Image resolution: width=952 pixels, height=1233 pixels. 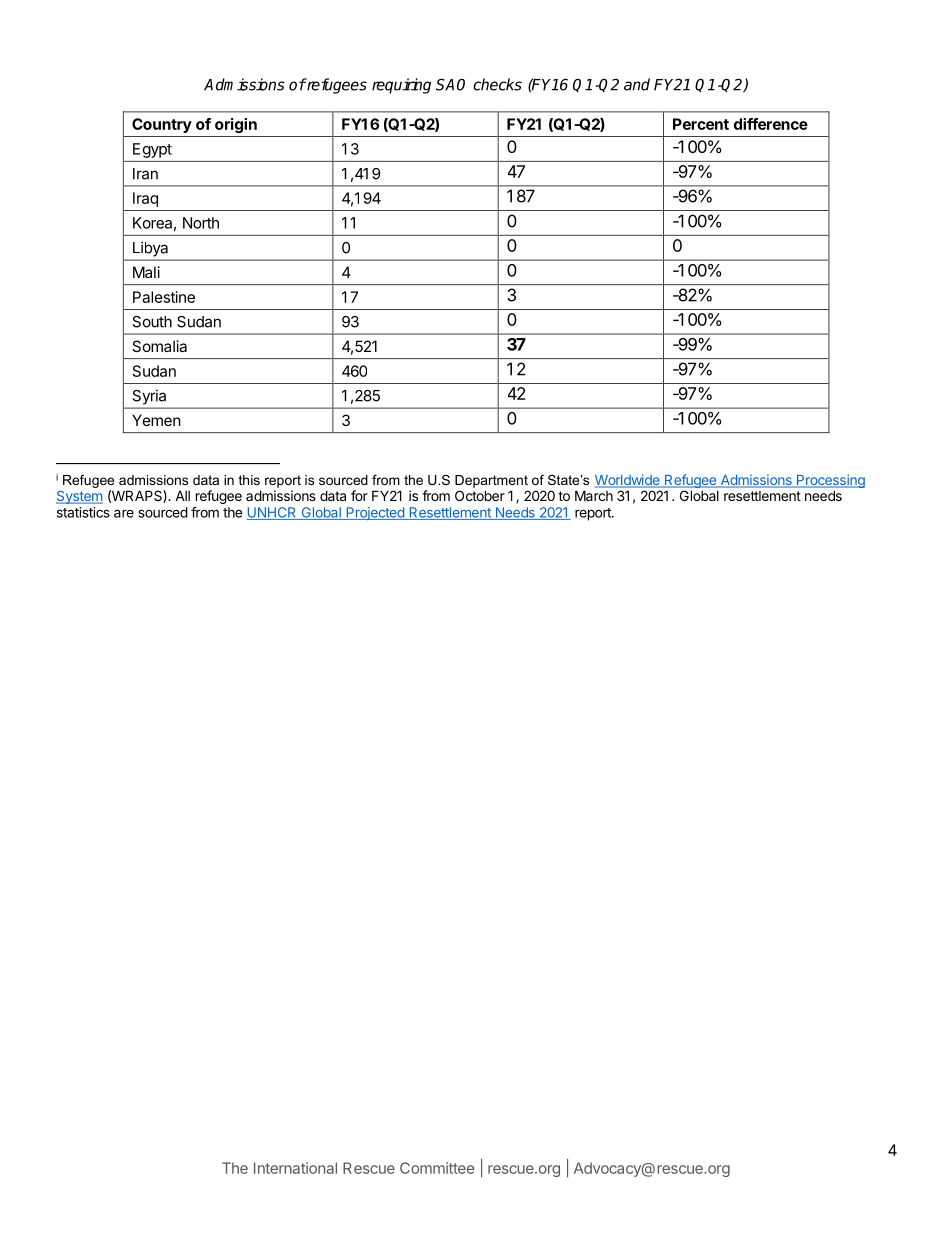 What do you see at coordinates (152, 322) in the screenshot?
I see `South` at bounding box center [152, 322].
